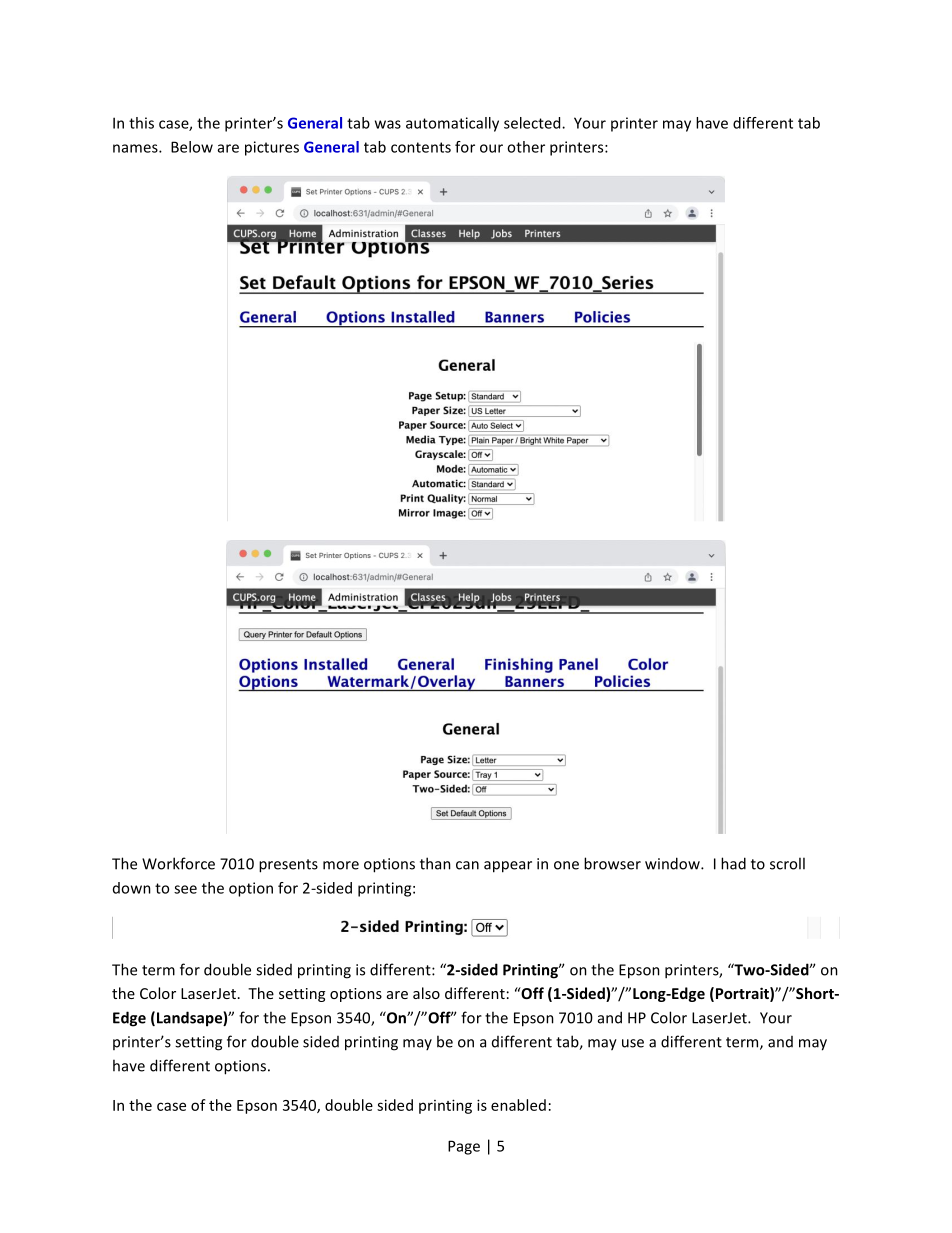 The height and width of the document is (1233, 952). What do you see at coordinates (178, 863) in the document?
I see `Workforce` at bounding box center [178, 863].
